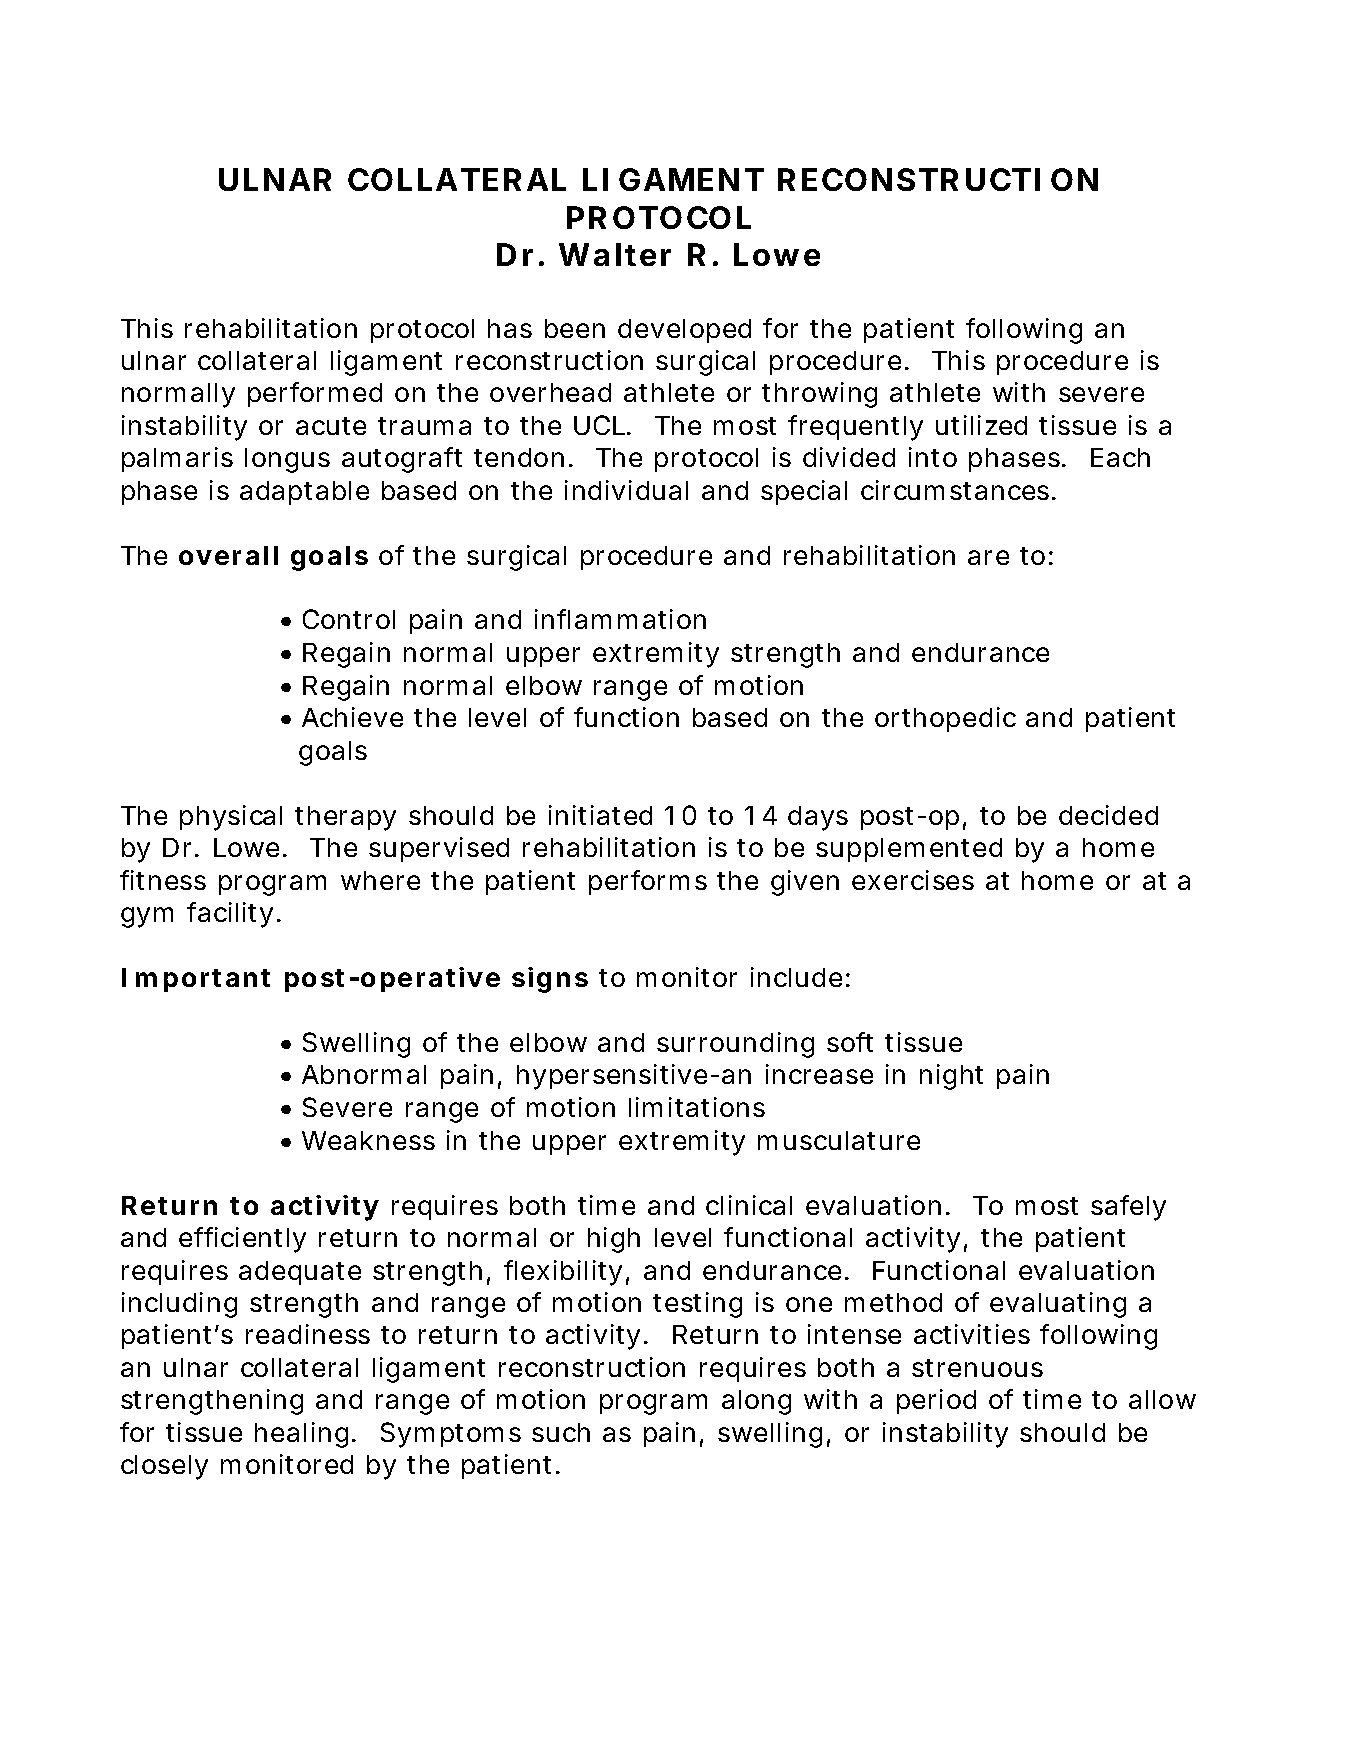  What do you see at coordinates (981, 425) in the image?
I see `utilized` at bounding box center [981, 425].
